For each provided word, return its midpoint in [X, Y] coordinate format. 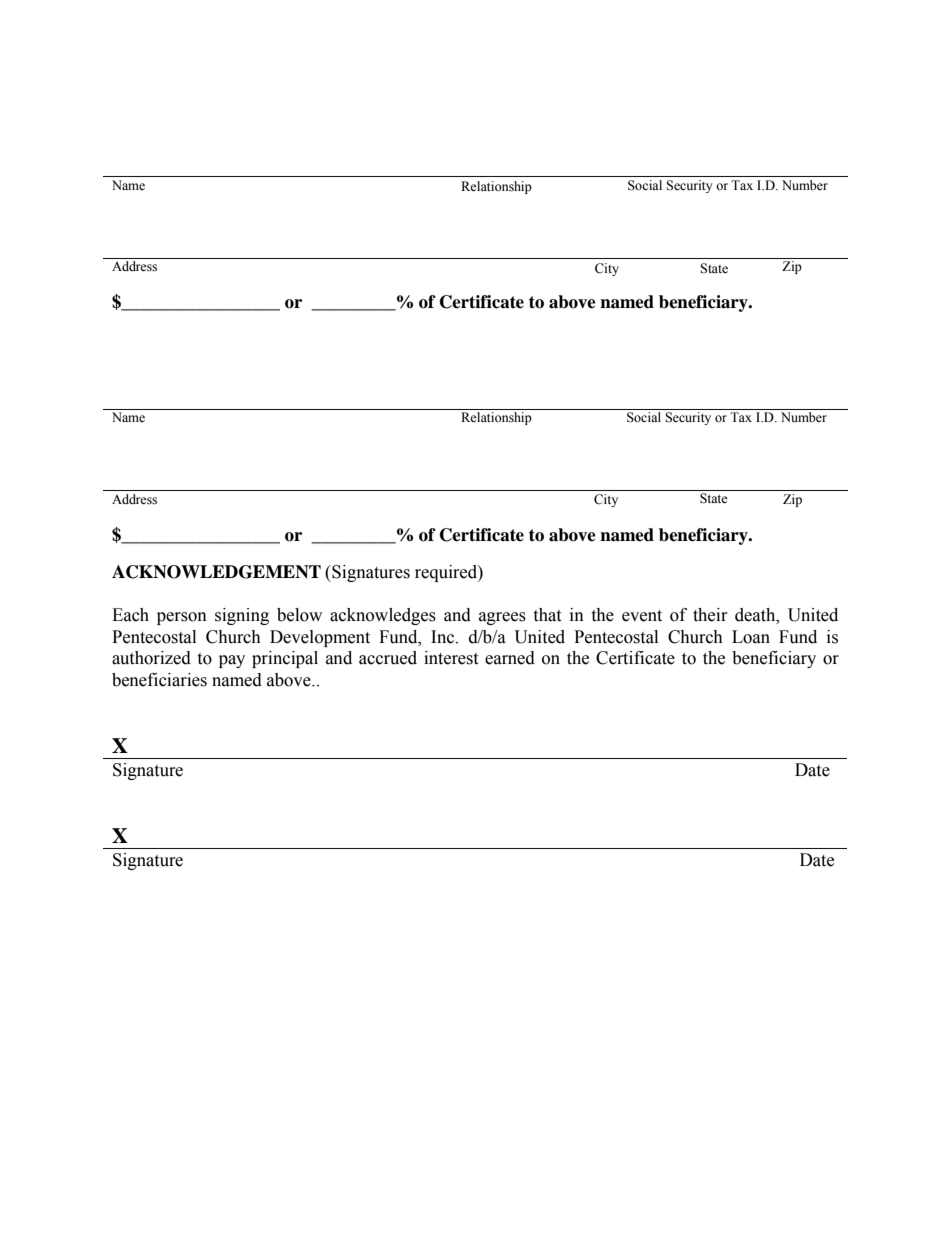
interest [451, 658]
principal [285, 659]
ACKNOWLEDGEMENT [216, 572]
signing [242, 616]
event [642, 616]
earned [510, 658]
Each [130, 615]
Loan [751, 637]
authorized [151, 658]
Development [320, 638]
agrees [502, 618]
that [547, 615]
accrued [388, 658]
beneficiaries [159, 680]
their [710, 615]
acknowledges [383, 616]
